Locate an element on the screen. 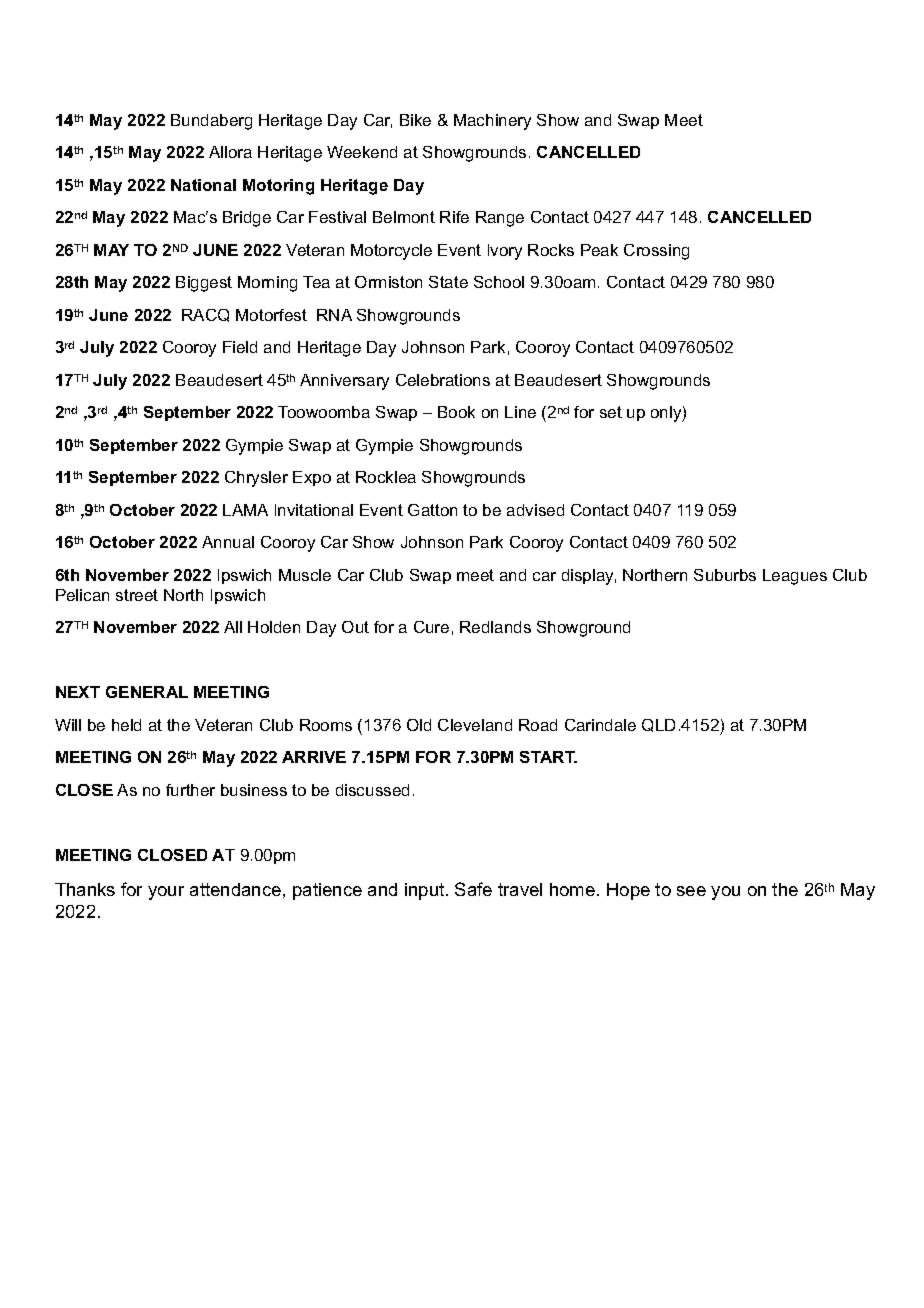 Image resolution: width=924 pixels, height=1308 pixels. set is located at coordinates (611, 412).
